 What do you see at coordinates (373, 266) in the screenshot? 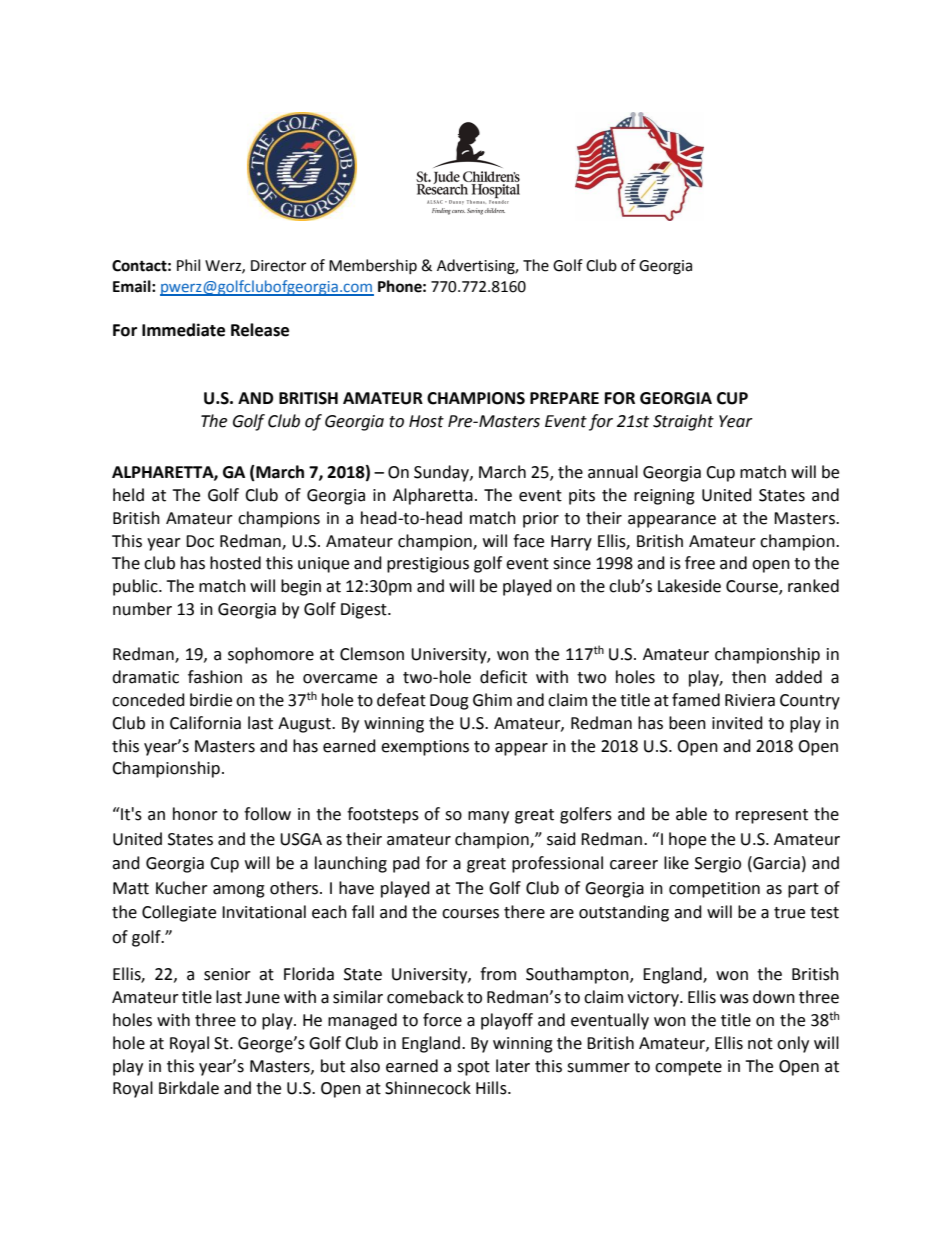
I see `Membership` at bounding box center [373, 266].
